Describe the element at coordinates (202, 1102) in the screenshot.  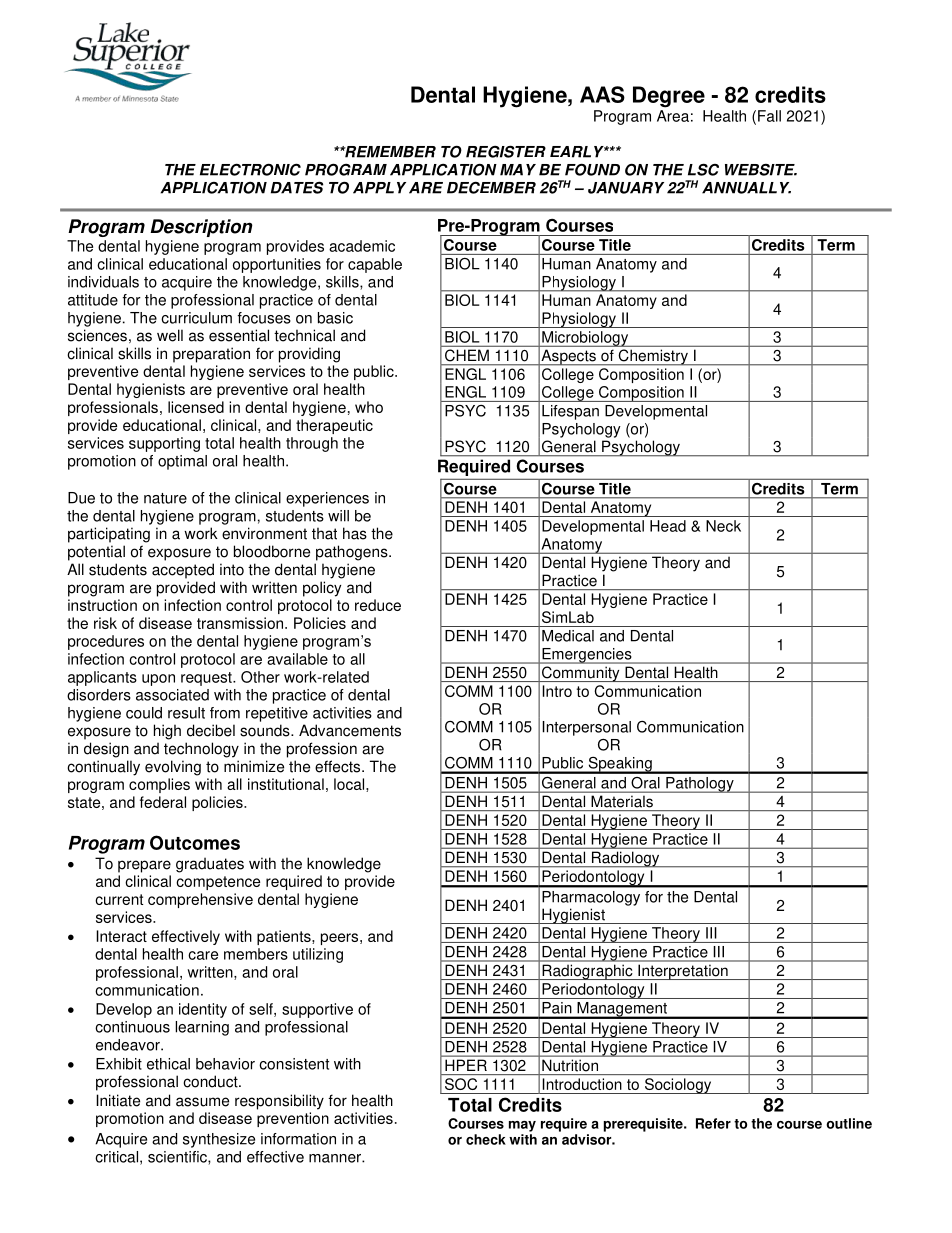
I see `assume` at that location.
